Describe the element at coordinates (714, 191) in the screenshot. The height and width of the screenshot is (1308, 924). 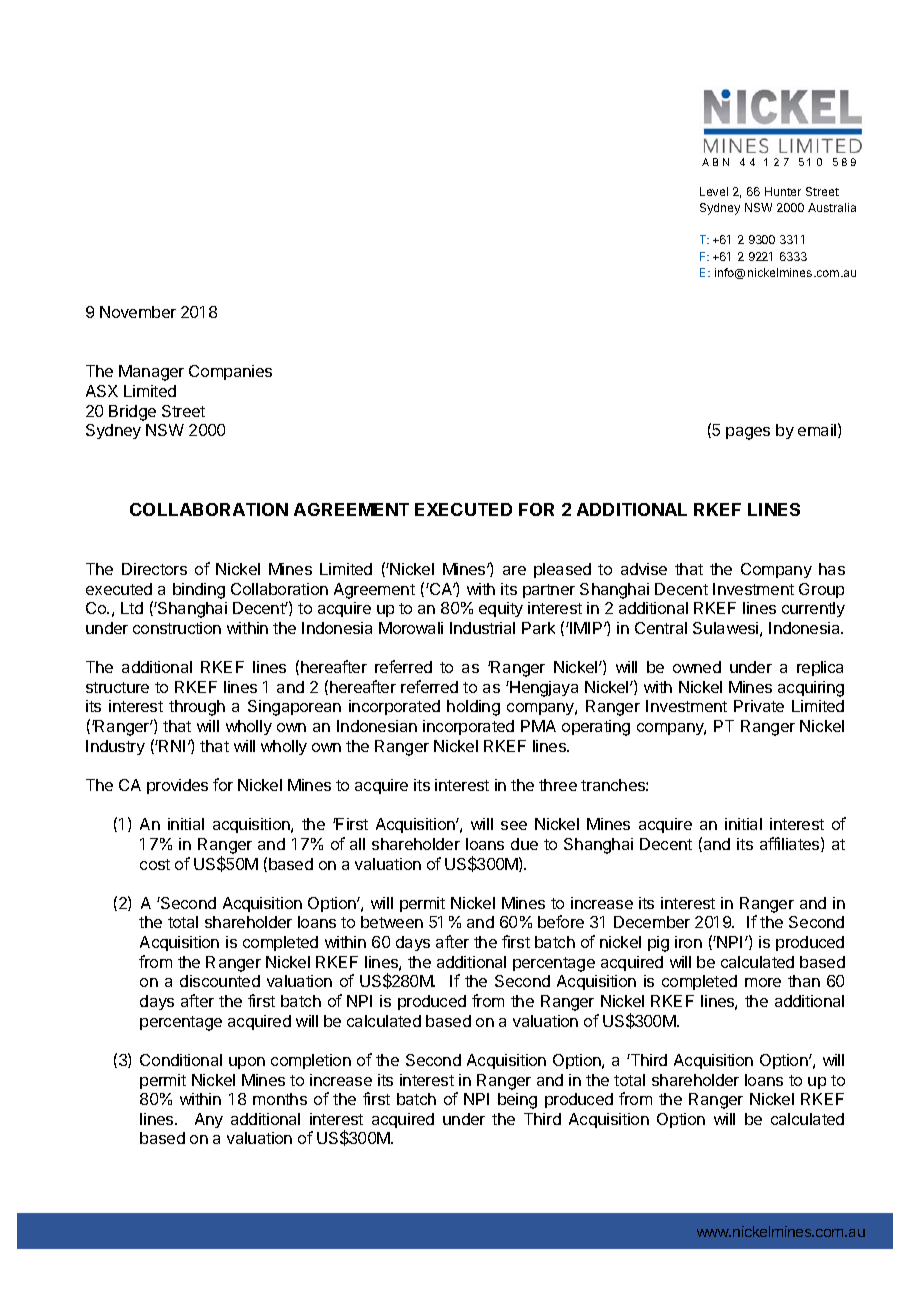
I see `Level` at that location.
